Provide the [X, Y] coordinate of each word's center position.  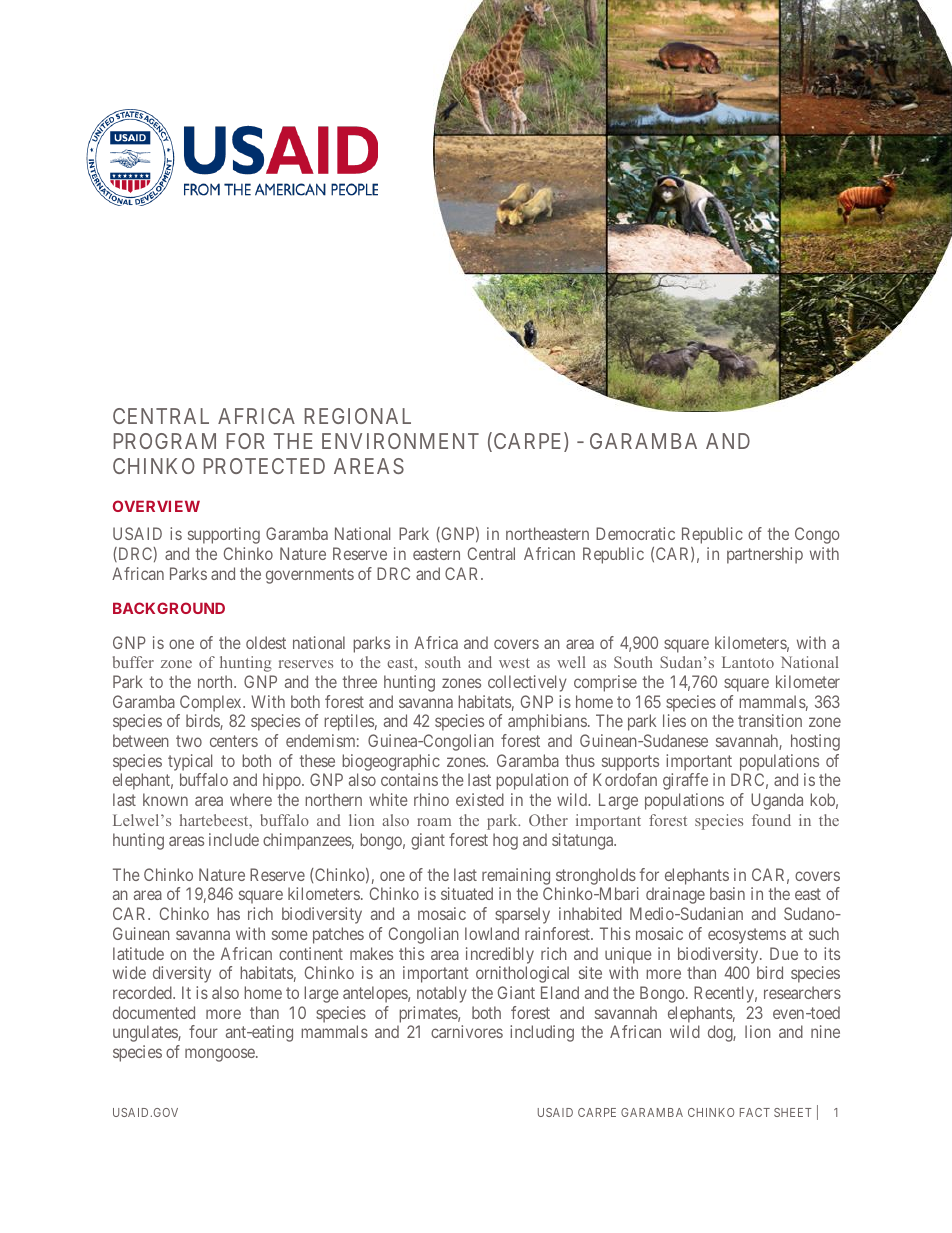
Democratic [635, 533]
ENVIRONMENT [400, 441]
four [203, 1031]
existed [480, 799]
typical [190, 762]
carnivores [467, 1031]
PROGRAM [165, 441]
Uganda [777, 801]
